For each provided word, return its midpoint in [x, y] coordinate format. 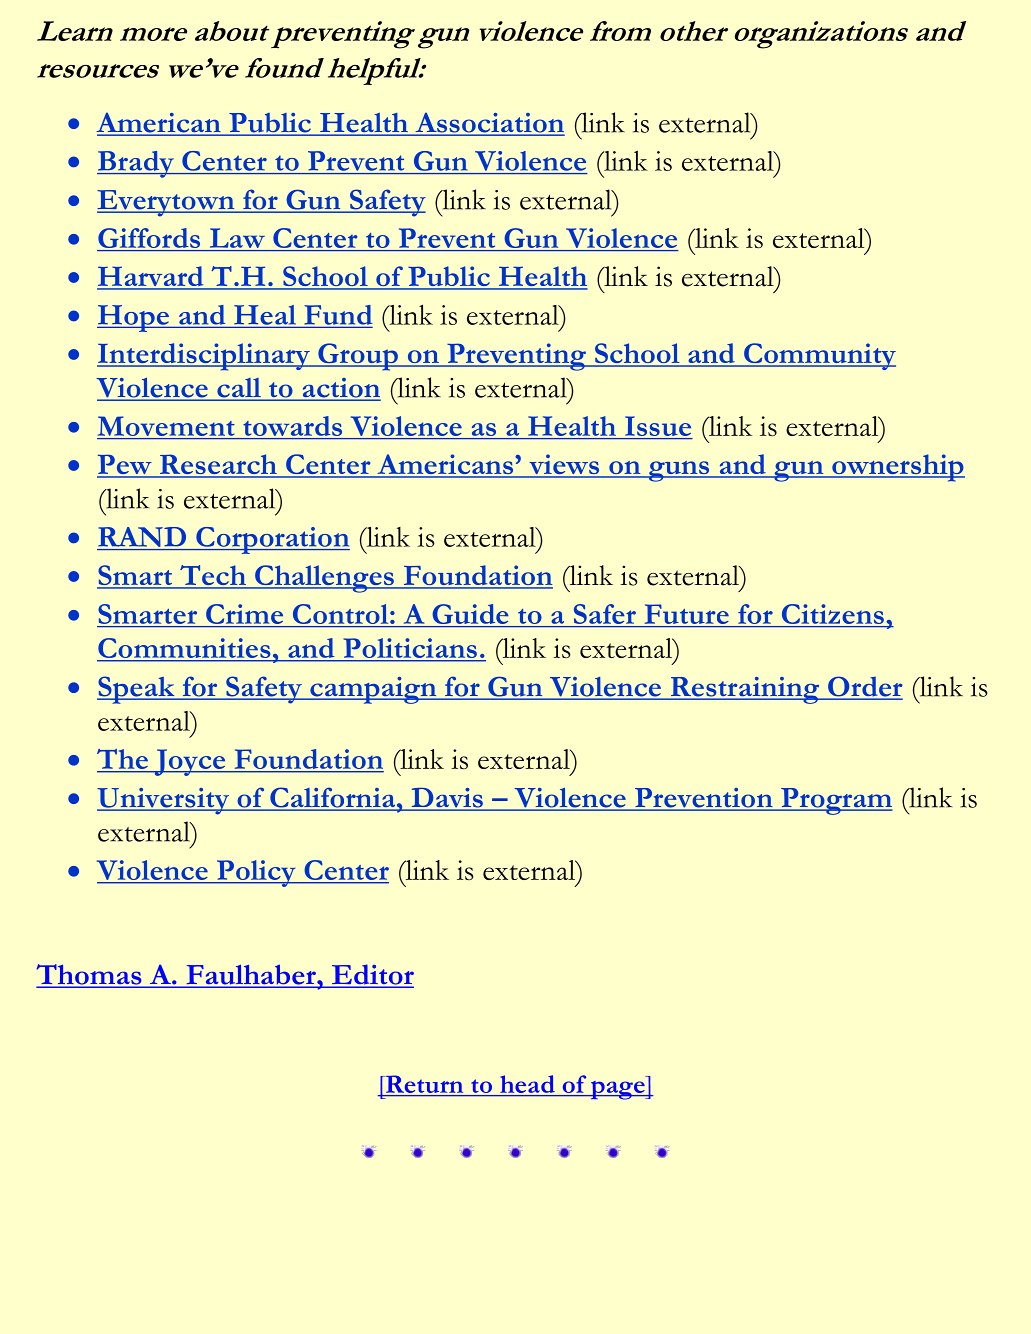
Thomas [90, 975]
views [564, 465]
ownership [897, 468]
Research [218, 465]
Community [819, 356]
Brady [136, 164]
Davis [447, 799]
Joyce [190, 762]
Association [489, 123]
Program [836, 801]
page [617, 1090]
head [527, 1085]
